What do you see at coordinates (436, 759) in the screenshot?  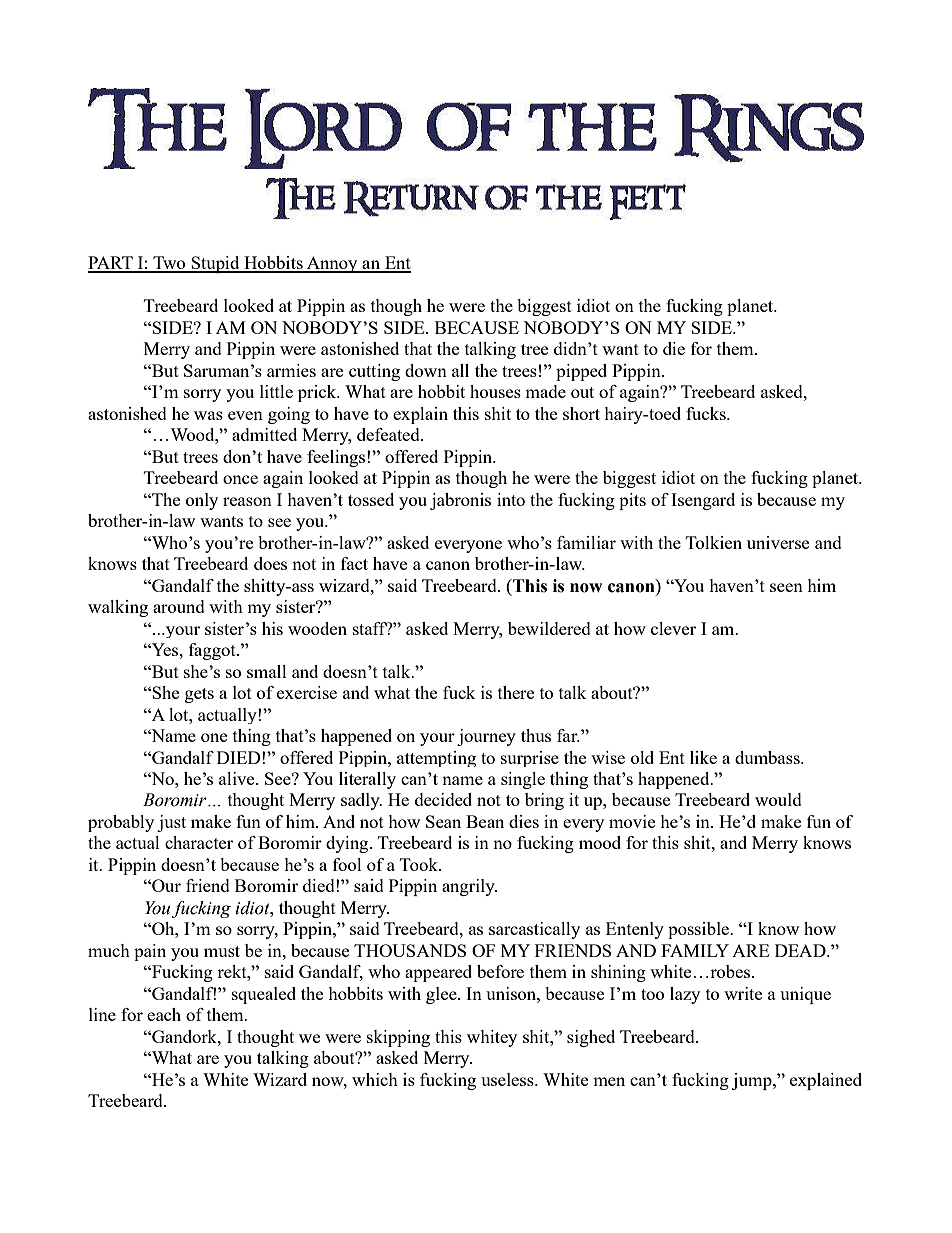 I see `attempting` at bounding box center [436, 759].
